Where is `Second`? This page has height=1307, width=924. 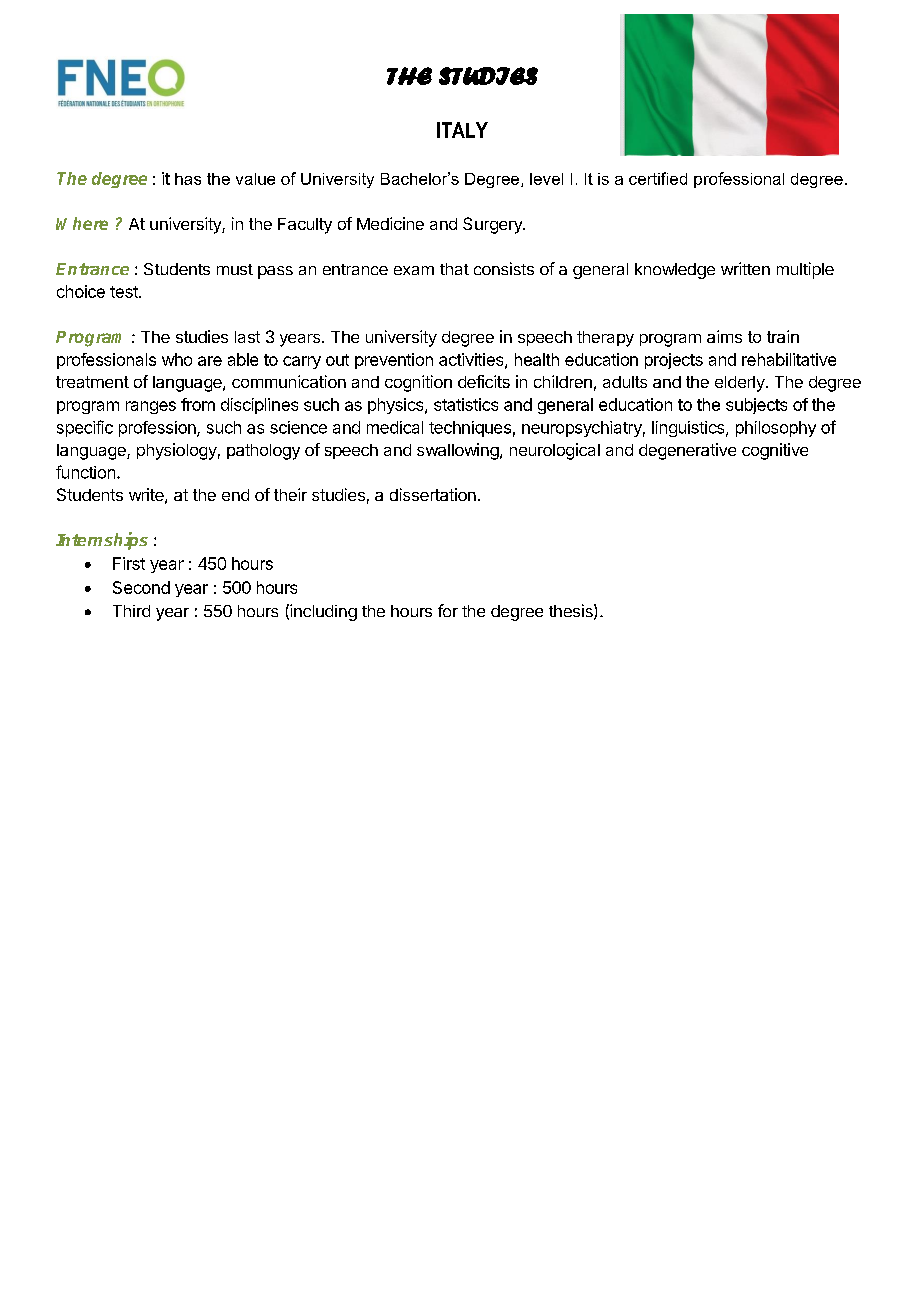
Second is located at coordinates (141, 587).
